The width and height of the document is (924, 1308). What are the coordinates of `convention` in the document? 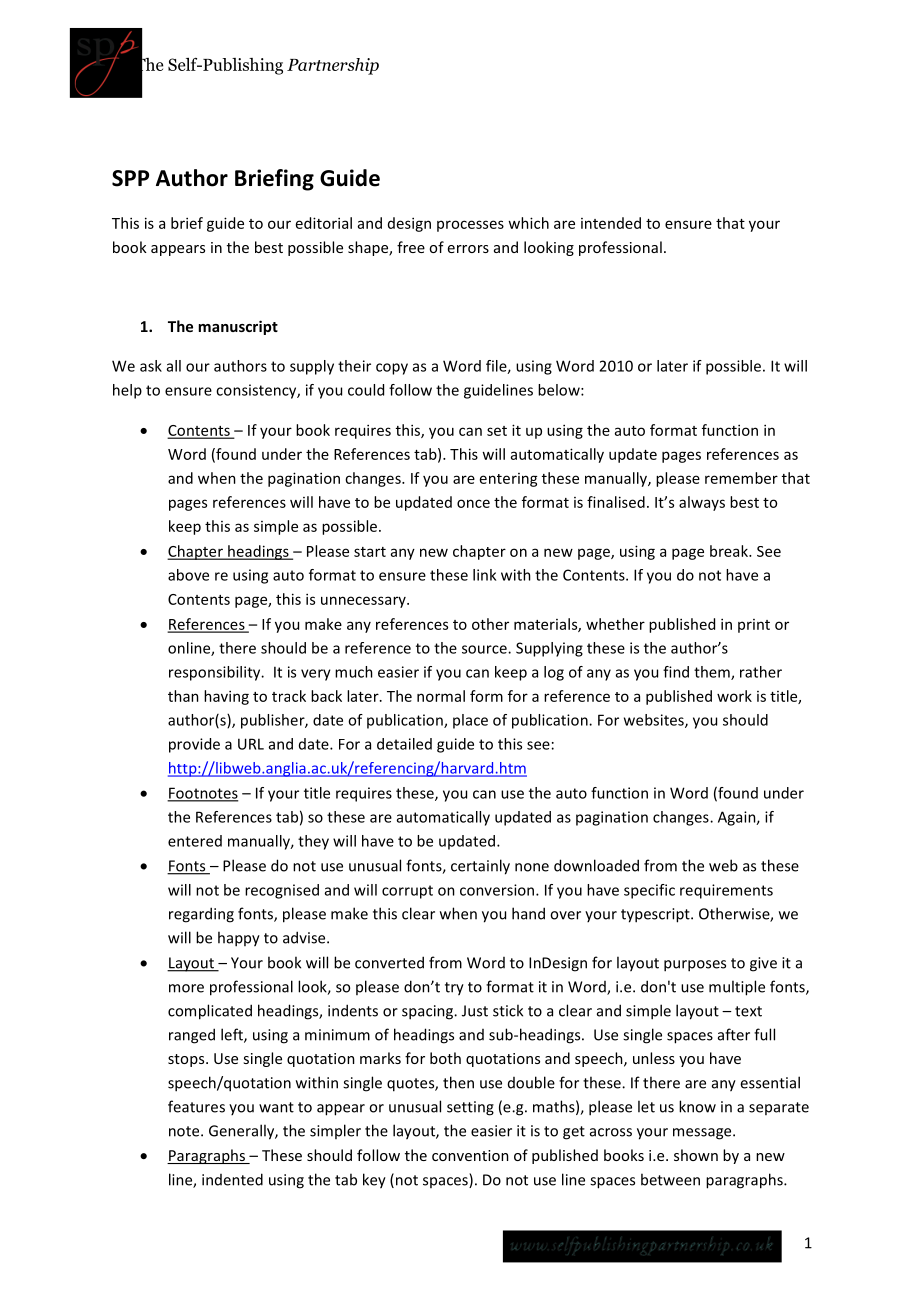 It's located at (470, 1155).
